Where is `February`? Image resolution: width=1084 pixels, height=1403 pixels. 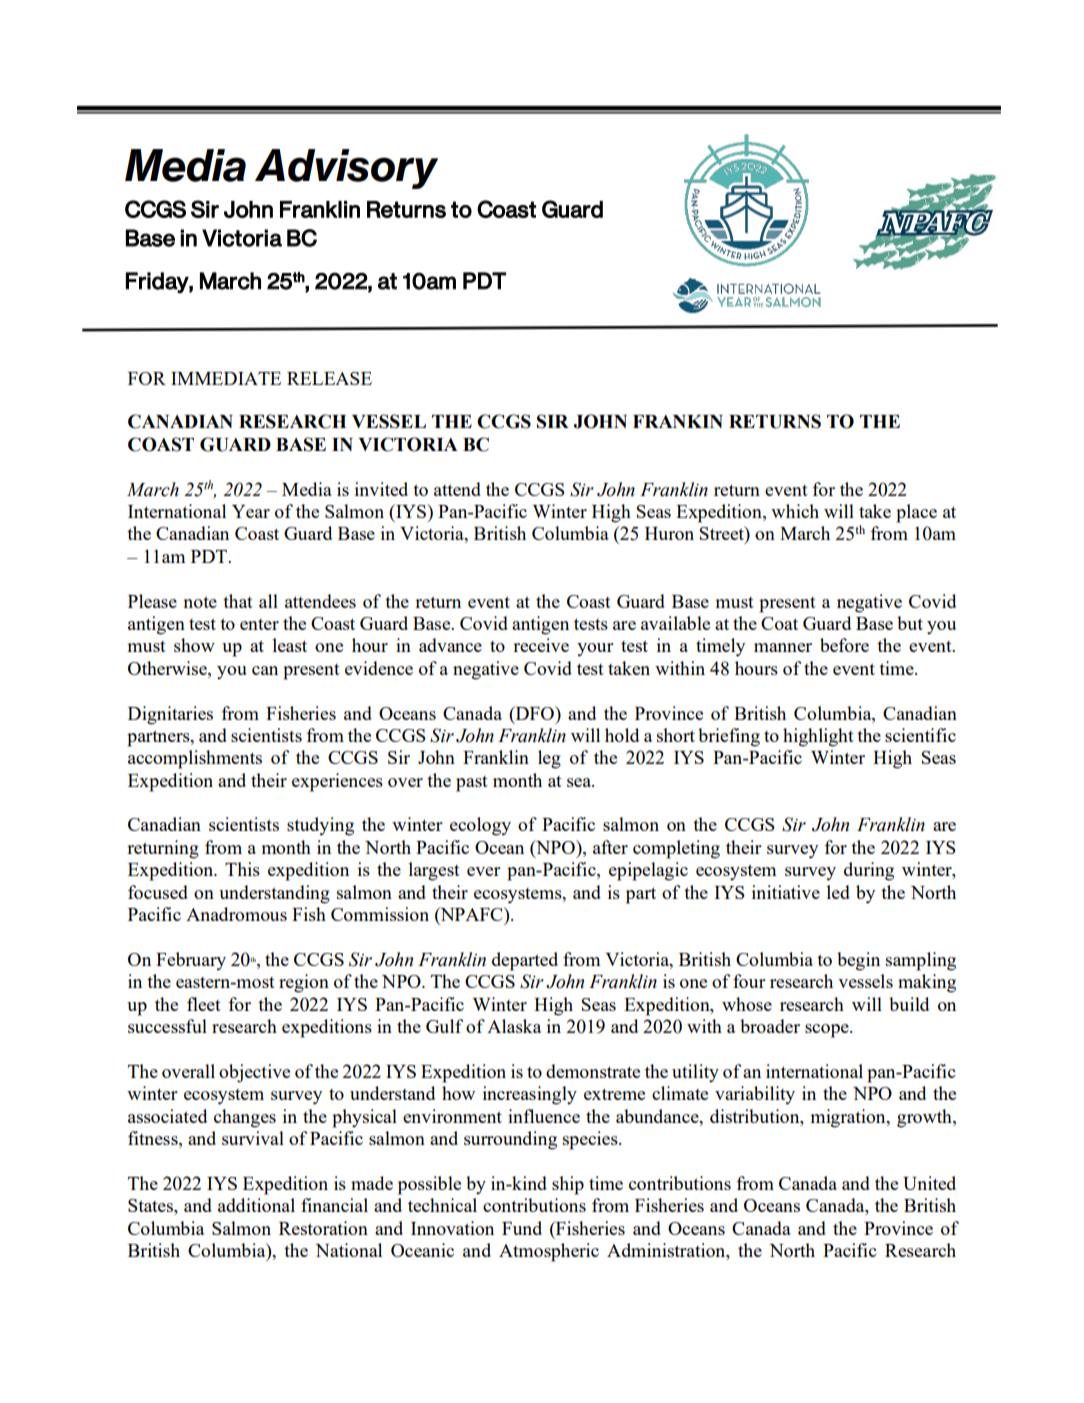 February is located at coordinates (191, 961).
